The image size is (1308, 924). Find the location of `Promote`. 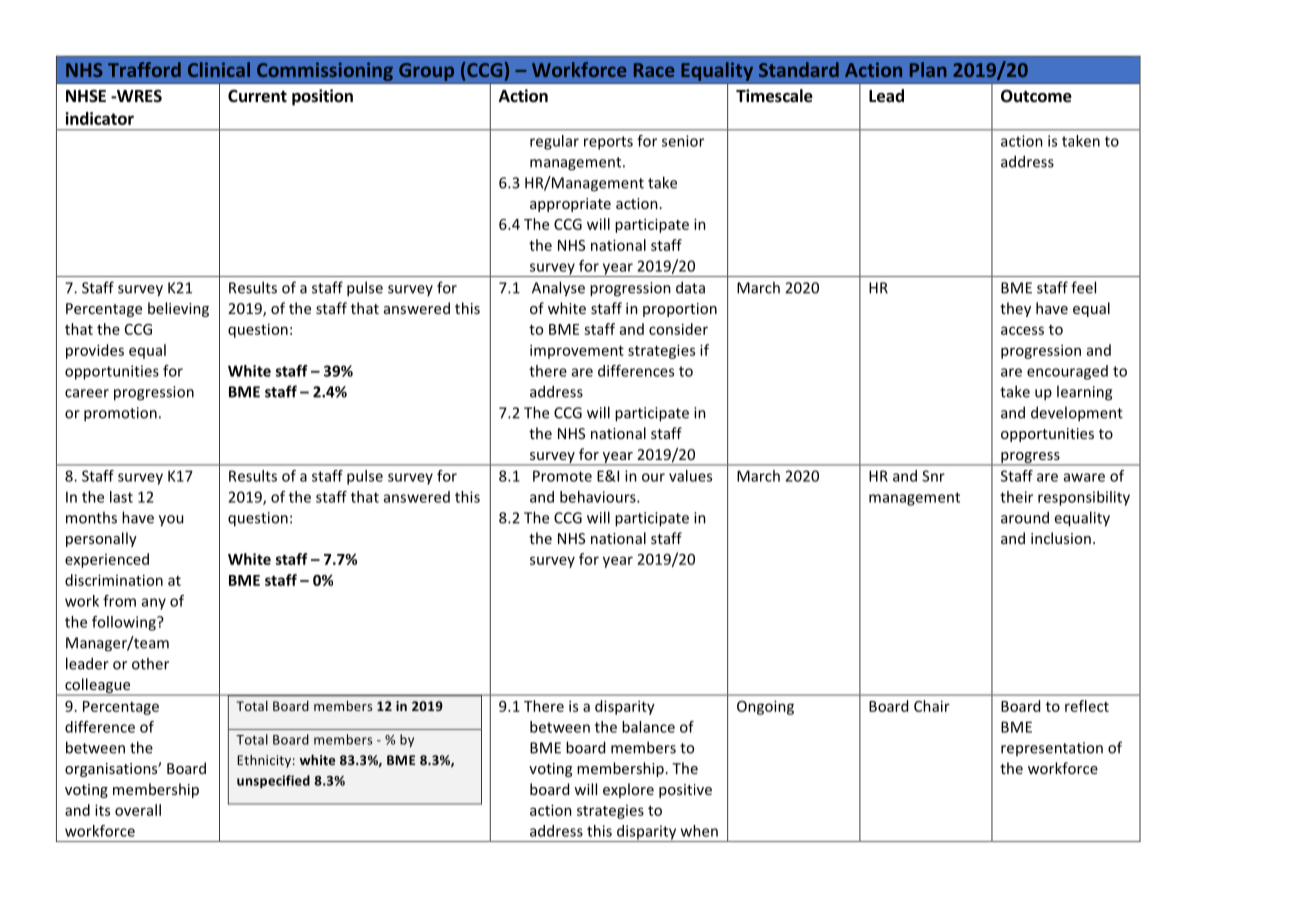

Promote is located at coordinates (562, 476).
